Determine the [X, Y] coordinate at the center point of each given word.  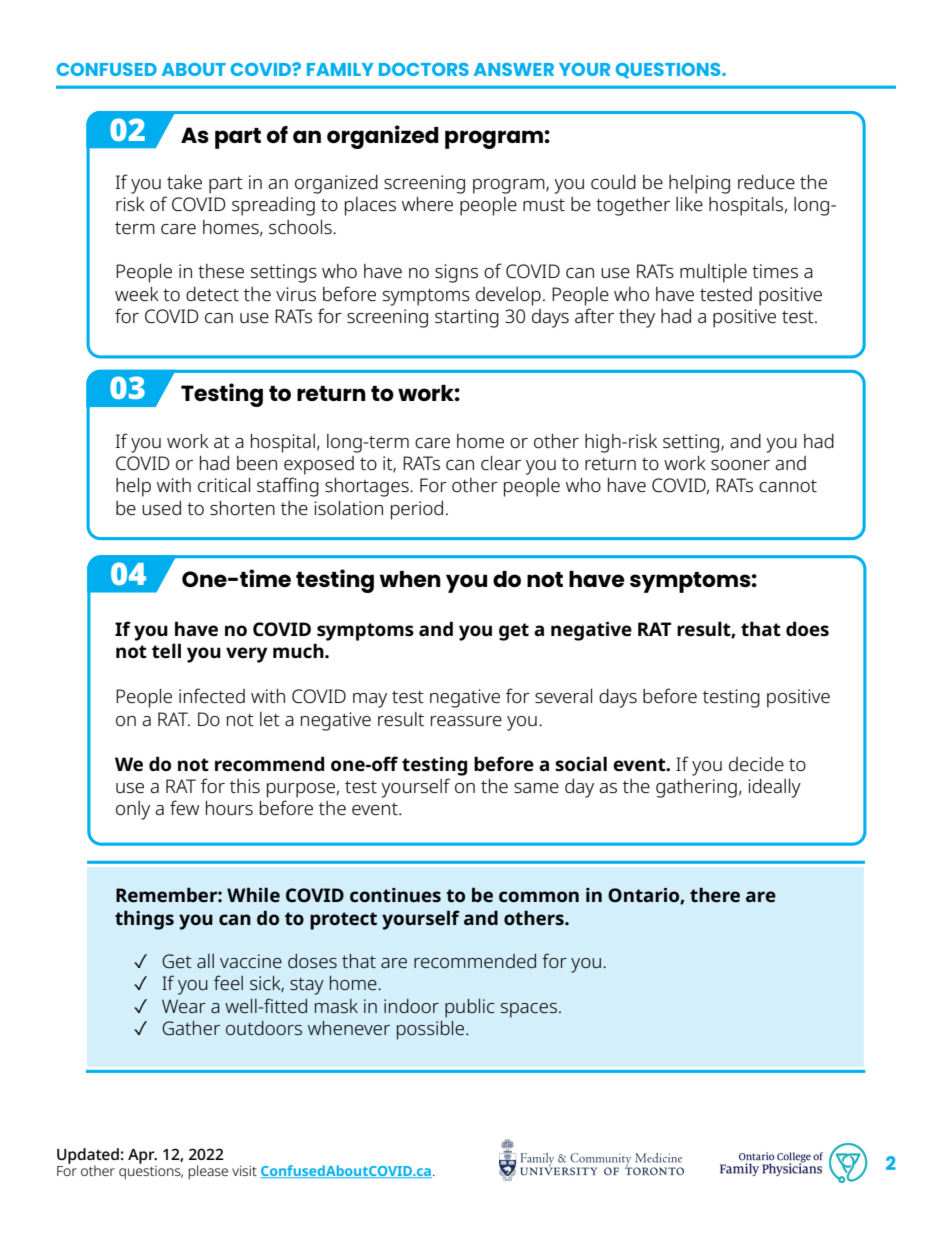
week [137, 294]
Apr [142, 1156]
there [715, 895]
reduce [766, 182]
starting [467, 318]
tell [166, 651]
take [184, 182]
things [144, 920]
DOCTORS [424, 69]
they [637, 318]
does [807, 629]
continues [395, 895]
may [370, 700]
